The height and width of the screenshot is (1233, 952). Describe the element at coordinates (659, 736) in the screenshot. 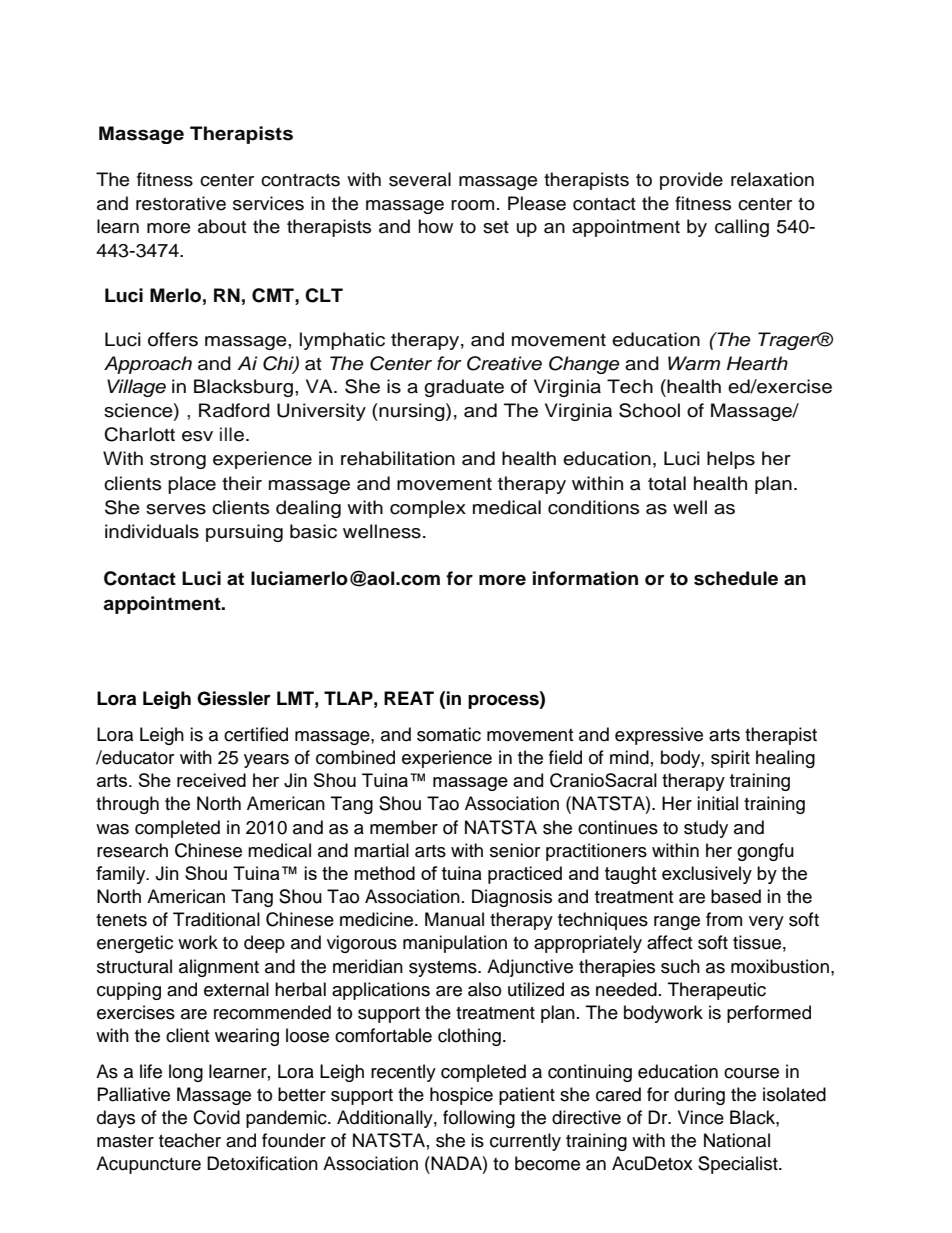

I see `expressive` at that location.
